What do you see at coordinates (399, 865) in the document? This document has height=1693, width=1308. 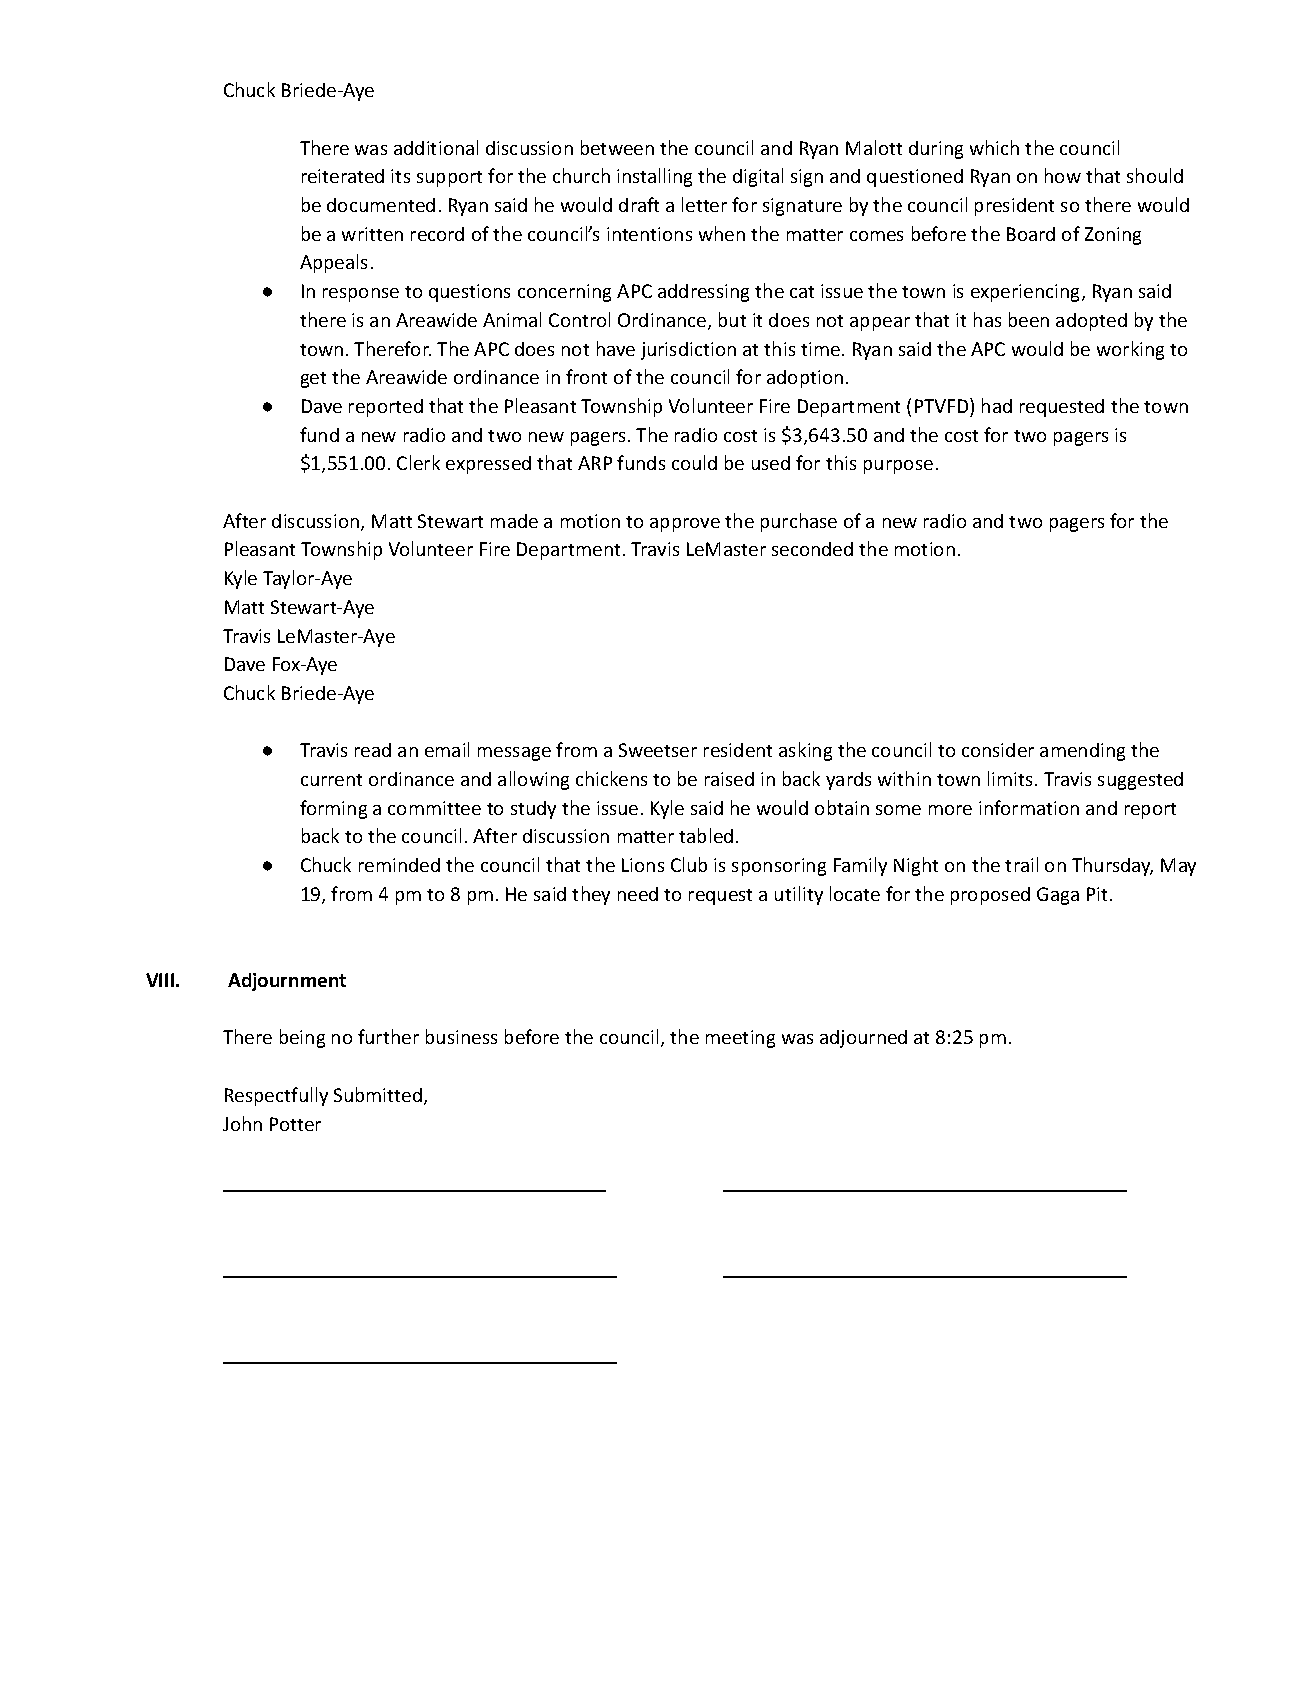 I see `reminded` at bounding box center [399, 865].
